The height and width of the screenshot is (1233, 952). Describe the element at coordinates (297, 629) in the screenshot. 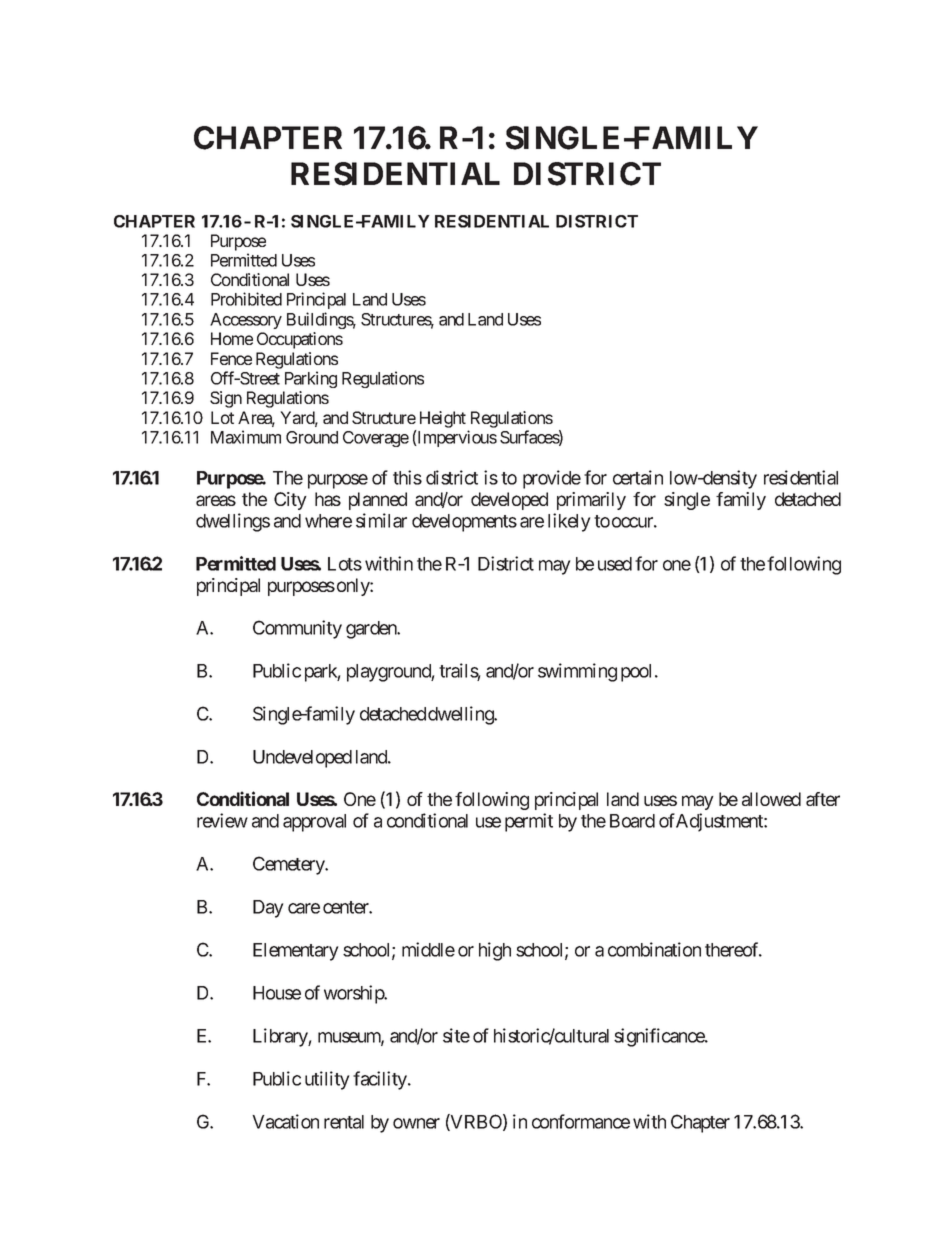

I see `Community` at that location.
